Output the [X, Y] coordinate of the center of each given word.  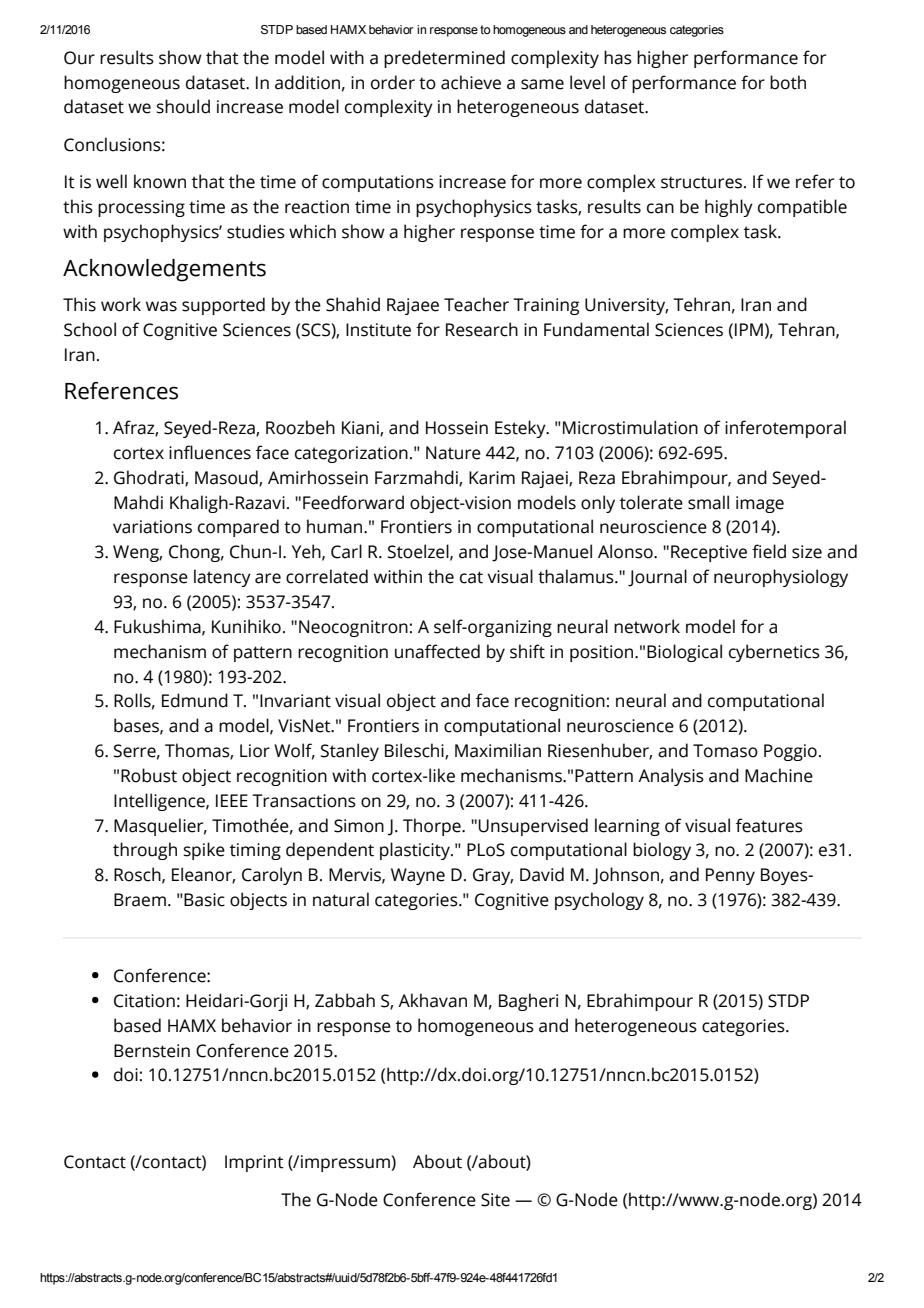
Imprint [254, 1163]
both [788, 82]
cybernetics [774, 653]
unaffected [437, 651]
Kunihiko [246, 626]
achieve [471, 82]
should [183, 106]
